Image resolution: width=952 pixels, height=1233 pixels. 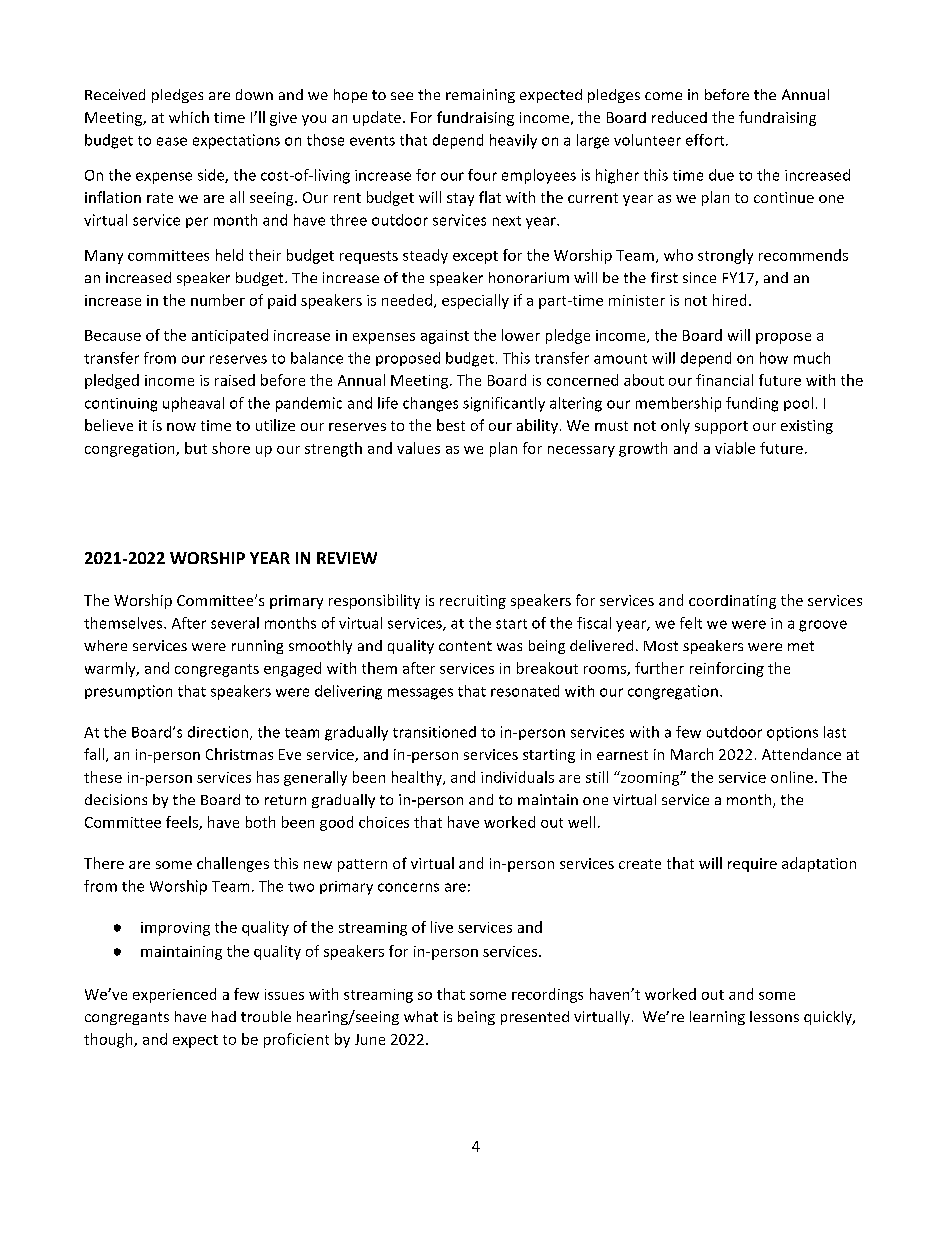 What do you see at coordinates (174, 995) in the image?
I see `experienced` at bounding box center [174, 995].
